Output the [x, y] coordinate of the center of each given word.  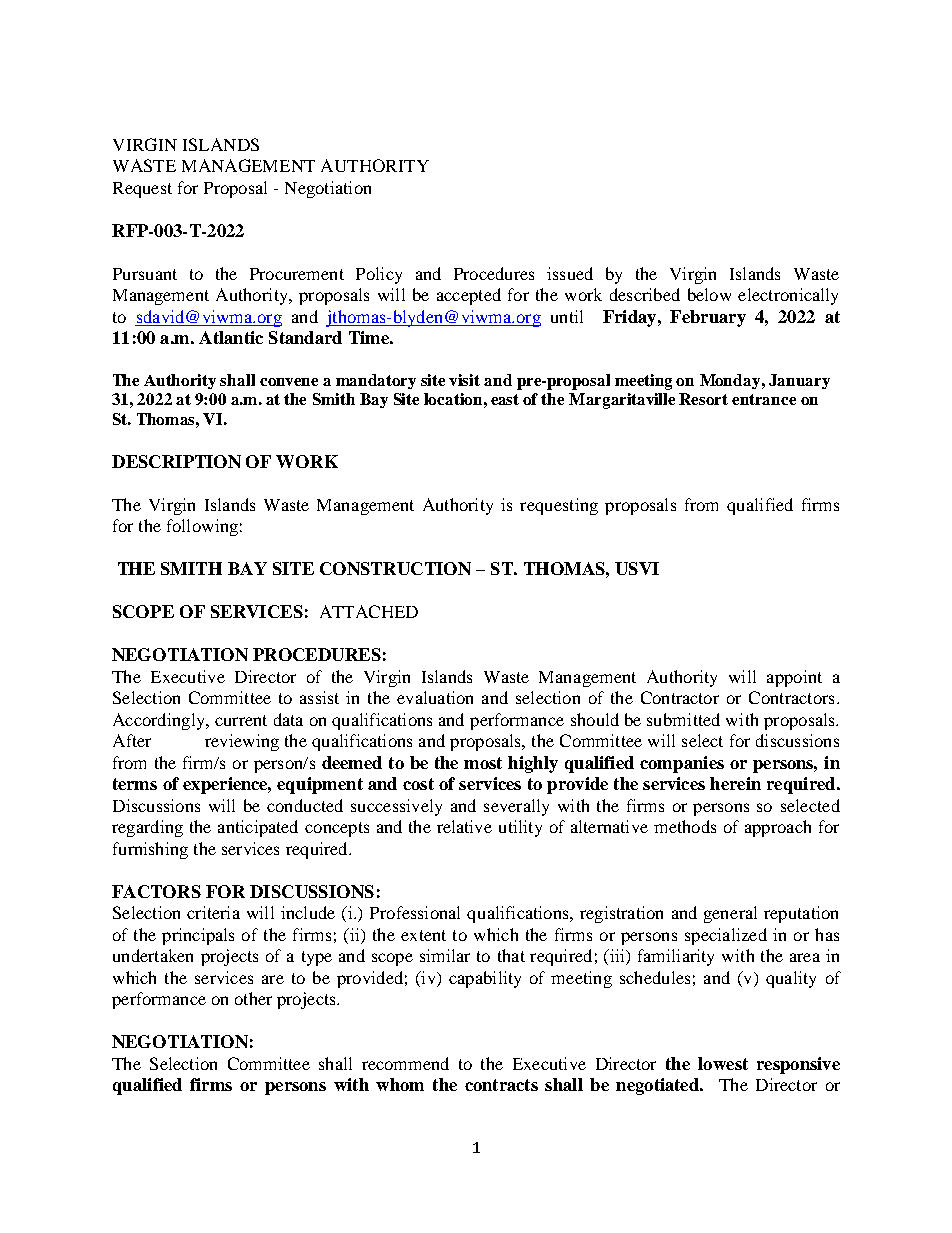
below [709, 294]
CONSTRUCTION [395, 568]
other [253, 998]
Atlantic [231, 337]
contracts [501, 1085]
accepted [469, 296]
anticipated [258, 828]
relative [464, 826]
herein [735, 783]
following [202, 527]
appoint [794, 678]
